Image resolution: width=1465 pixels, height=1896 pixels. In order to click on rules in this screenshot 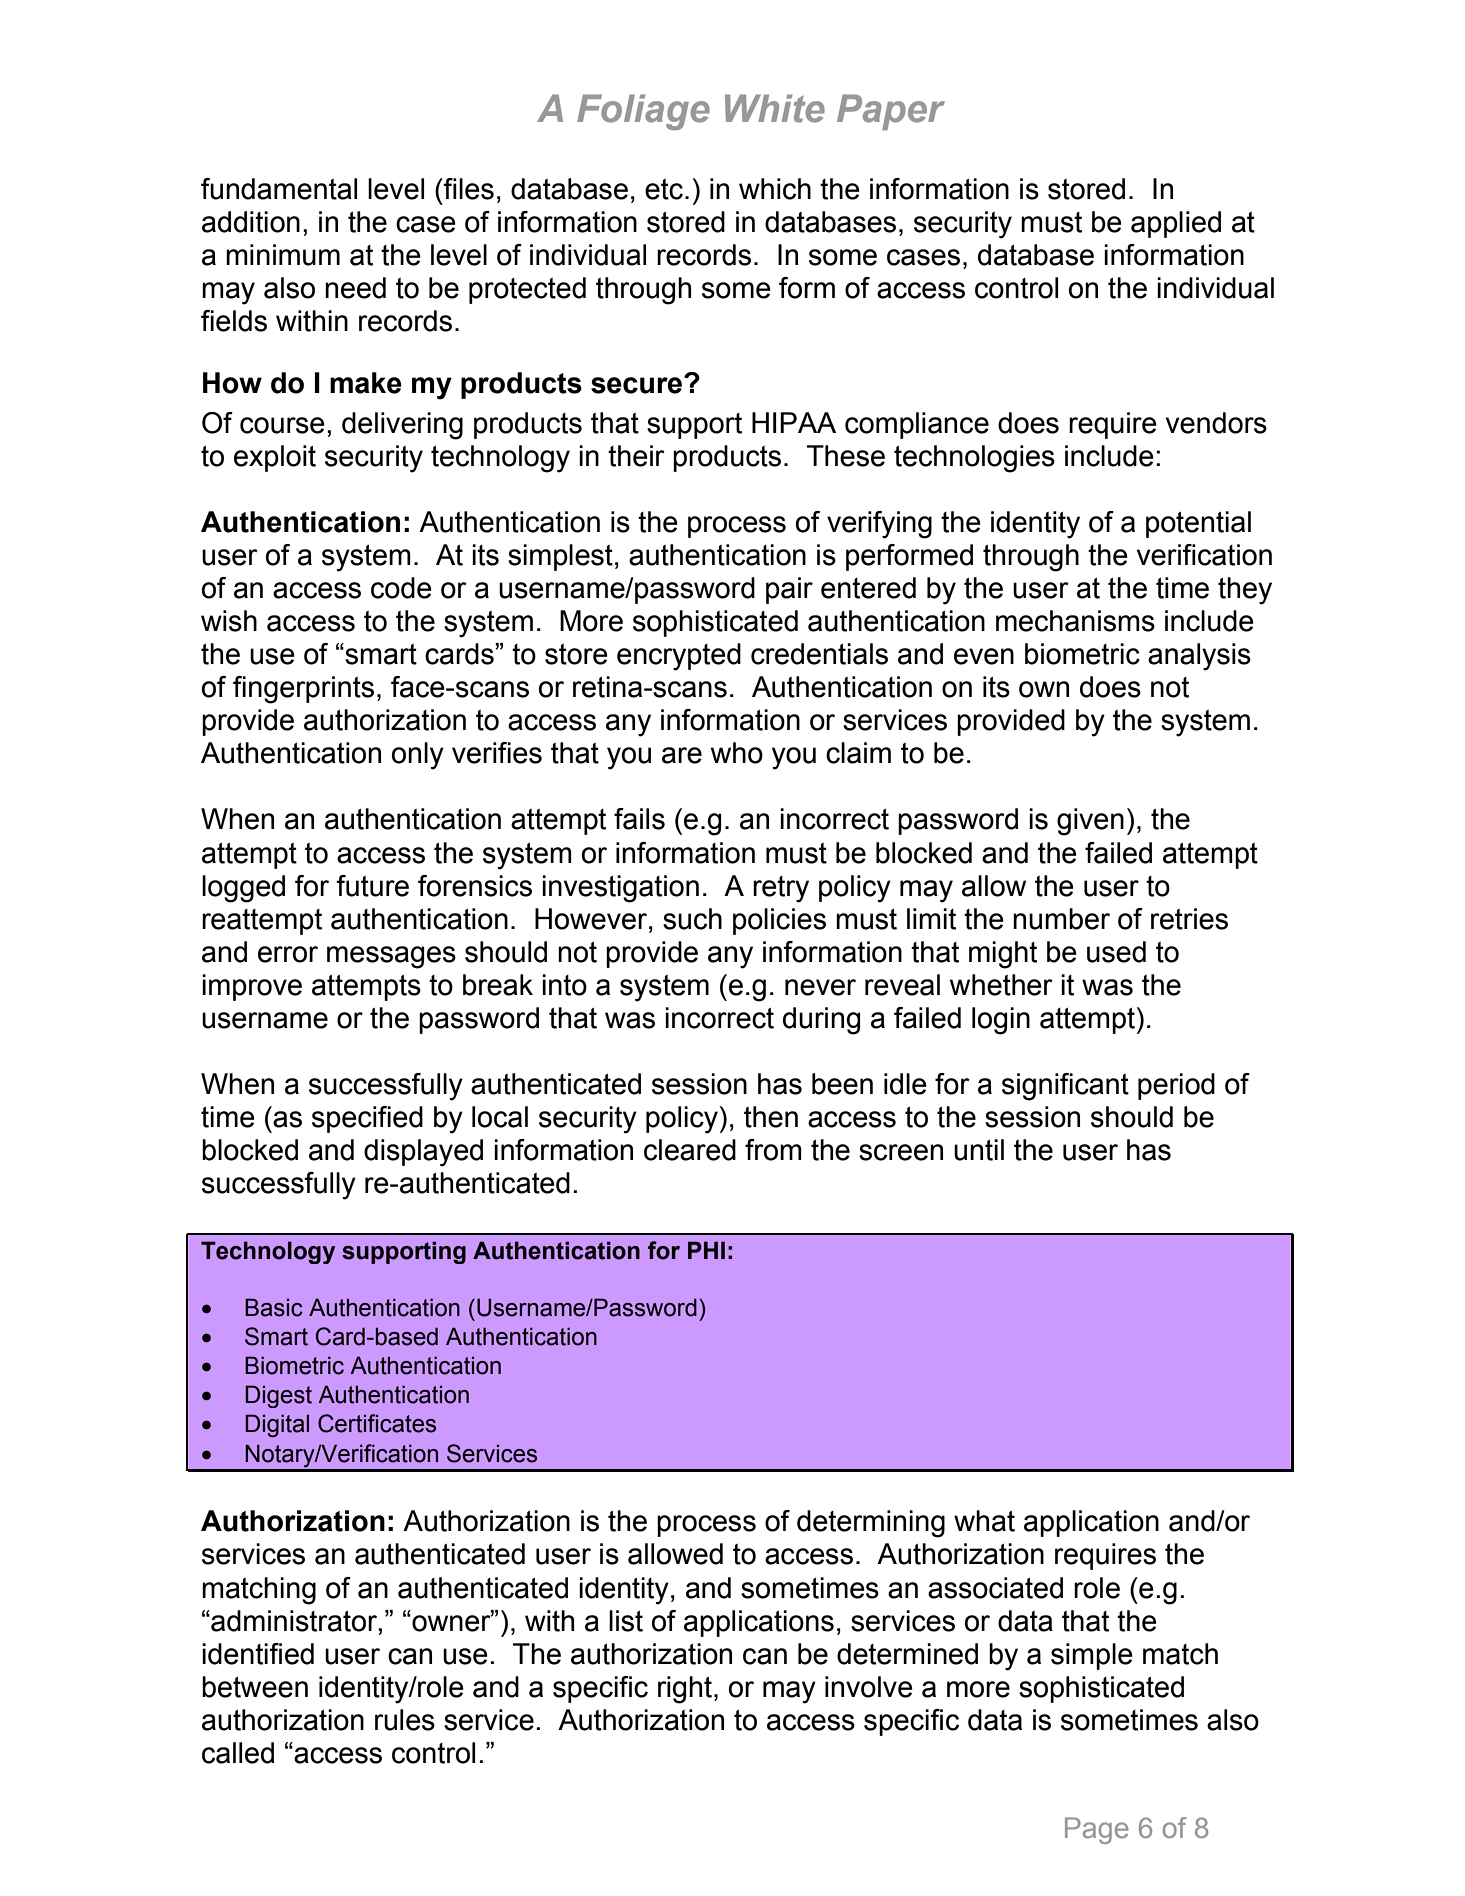, I will do `click(405, 1720)`.
